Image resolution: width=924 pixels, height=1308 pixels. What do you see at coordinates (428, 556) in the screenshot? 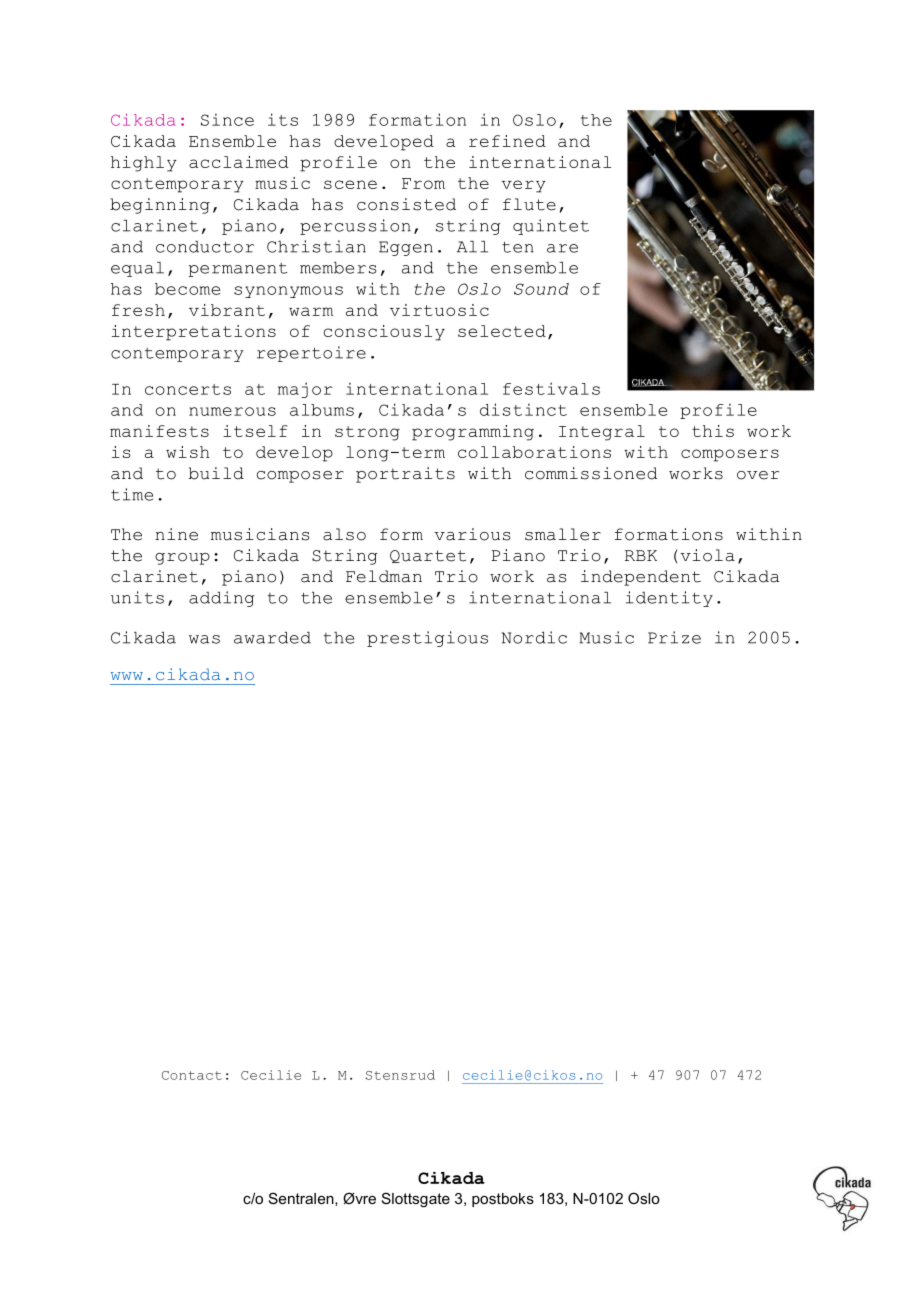
I see `Quartet` at bounding box center [428, 556].
